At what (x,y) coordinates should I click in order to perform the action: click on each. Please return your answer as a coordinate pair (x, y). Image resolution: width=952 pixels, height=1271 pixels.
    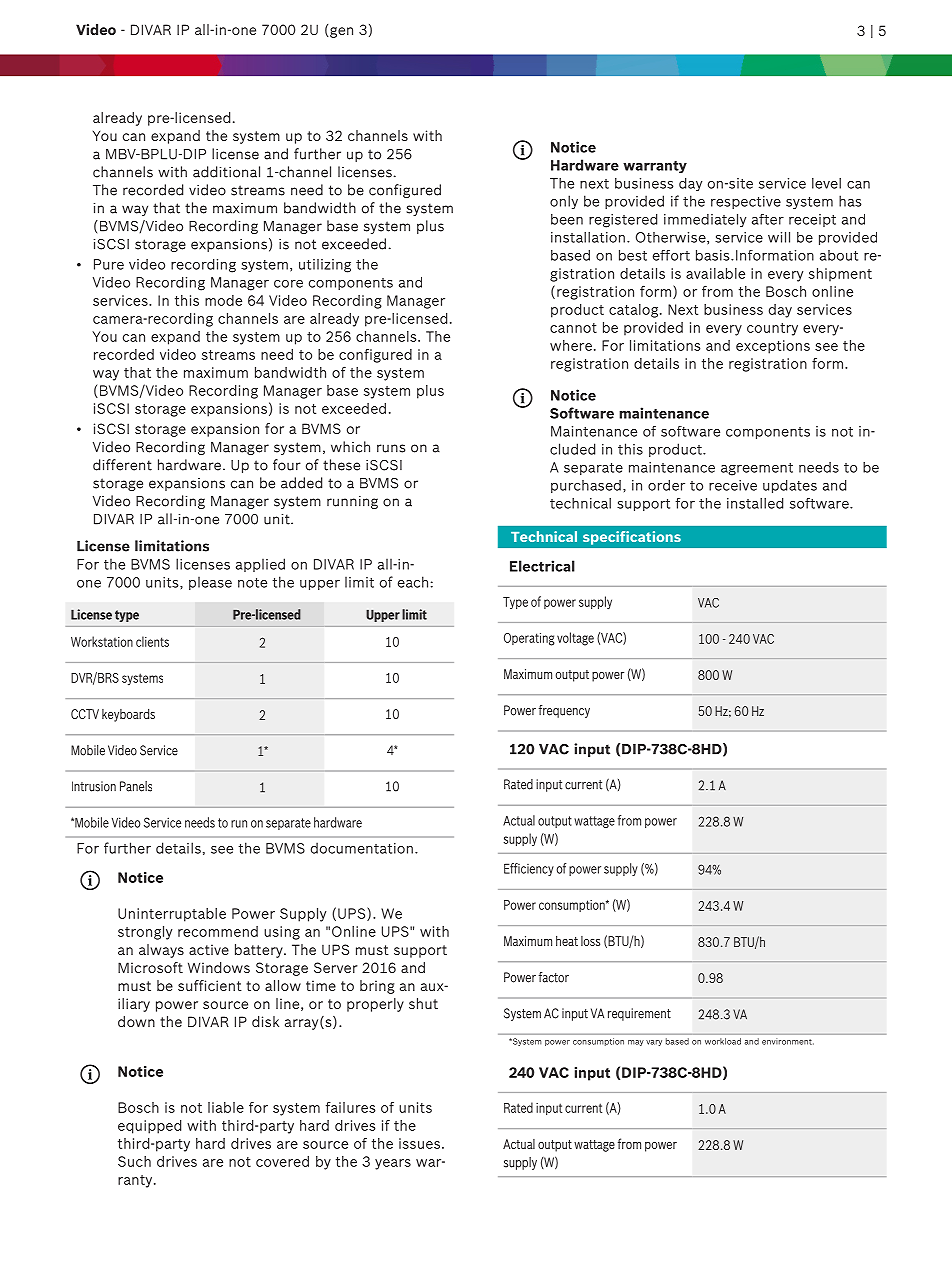
    Looking at the image, I should click on (413, 582).
